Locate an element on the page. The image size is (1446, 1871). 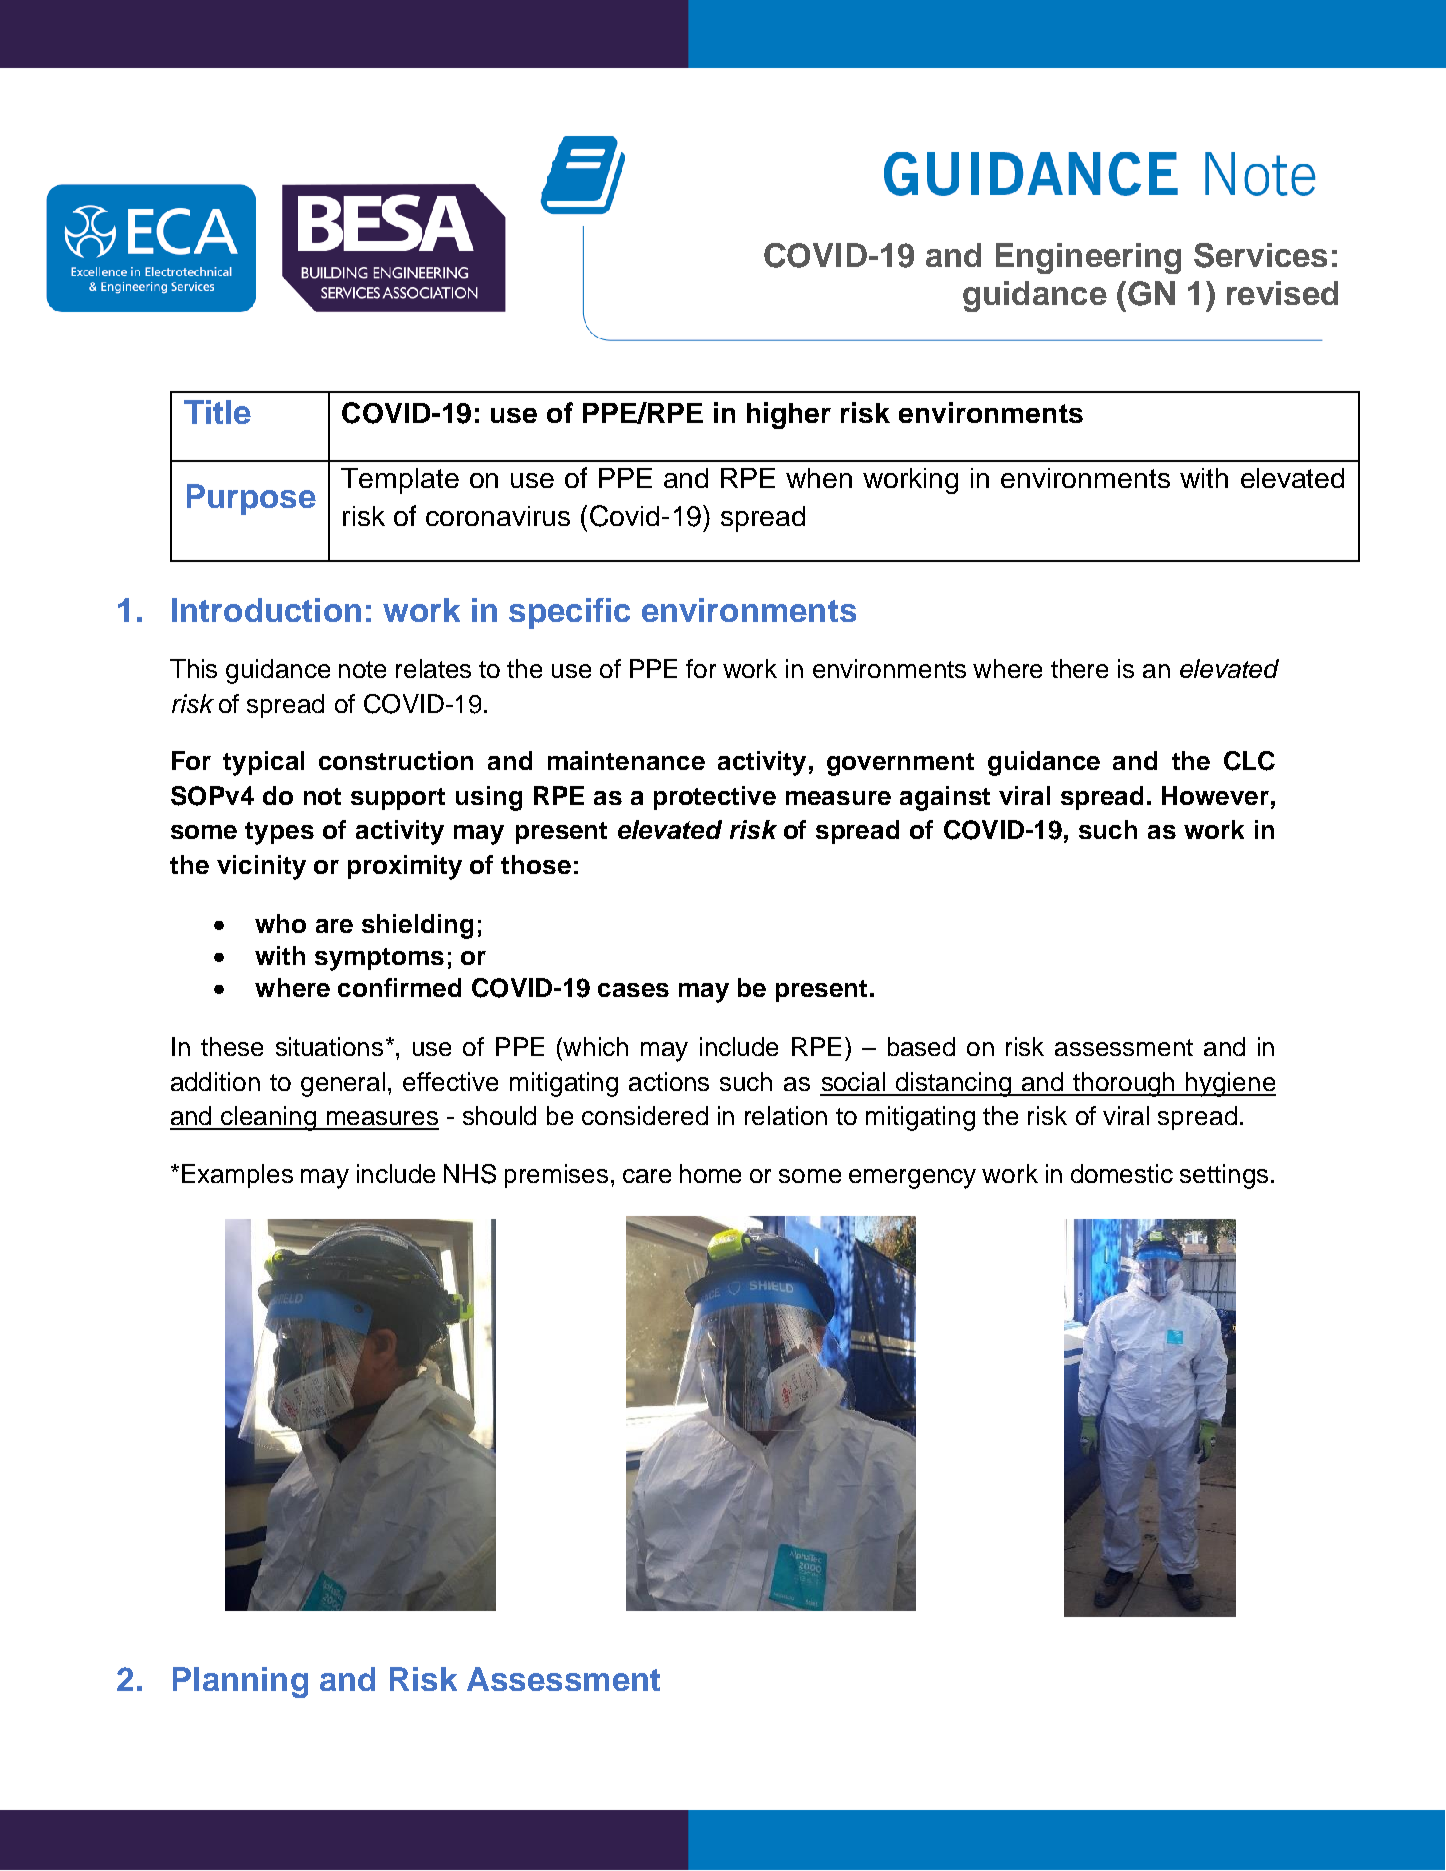
higher is located at coordinates (789, 415).
